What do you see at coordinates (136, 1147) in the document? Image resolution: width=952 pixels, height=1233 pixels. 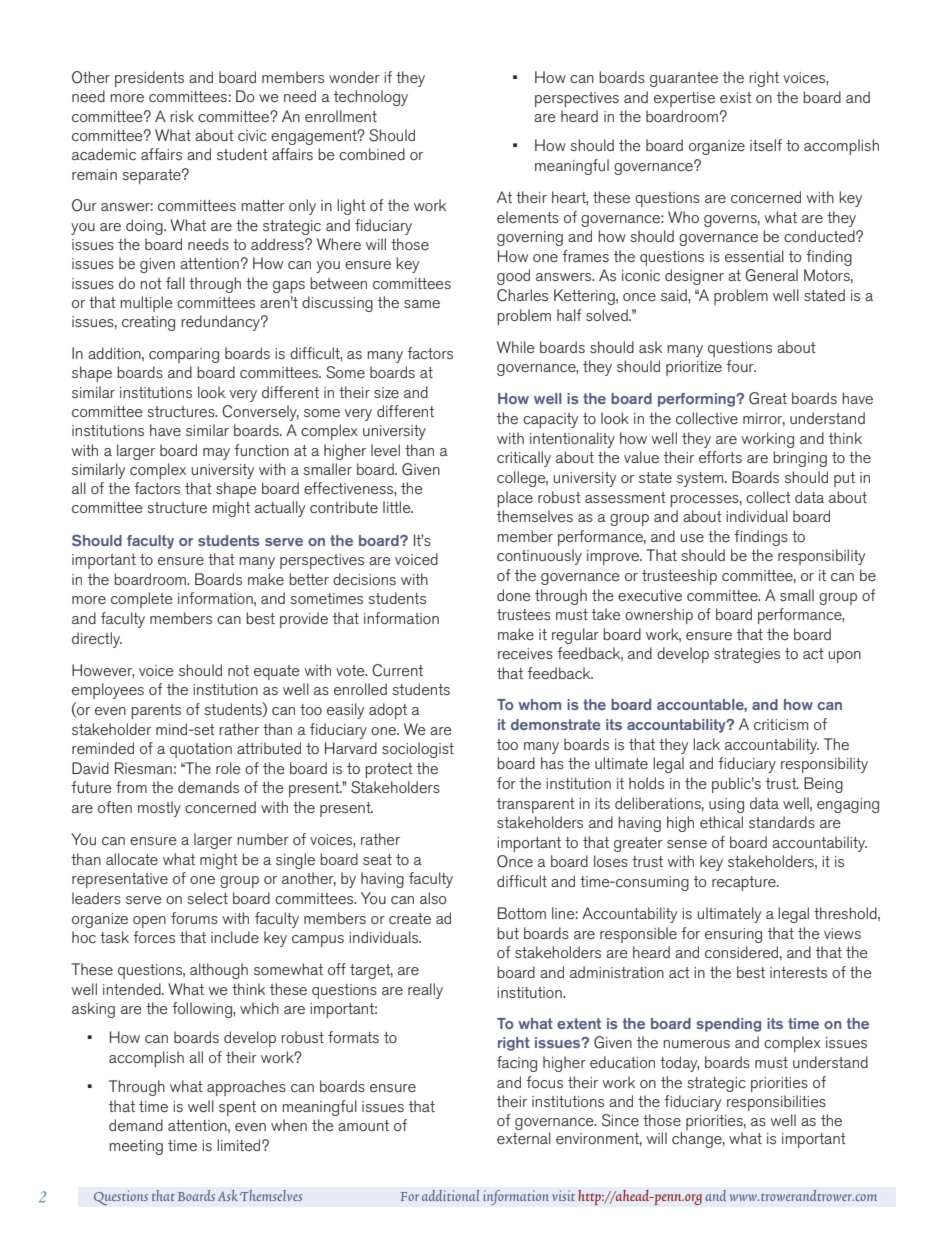 I see `meeting` at bounding box center [136, 1147].
